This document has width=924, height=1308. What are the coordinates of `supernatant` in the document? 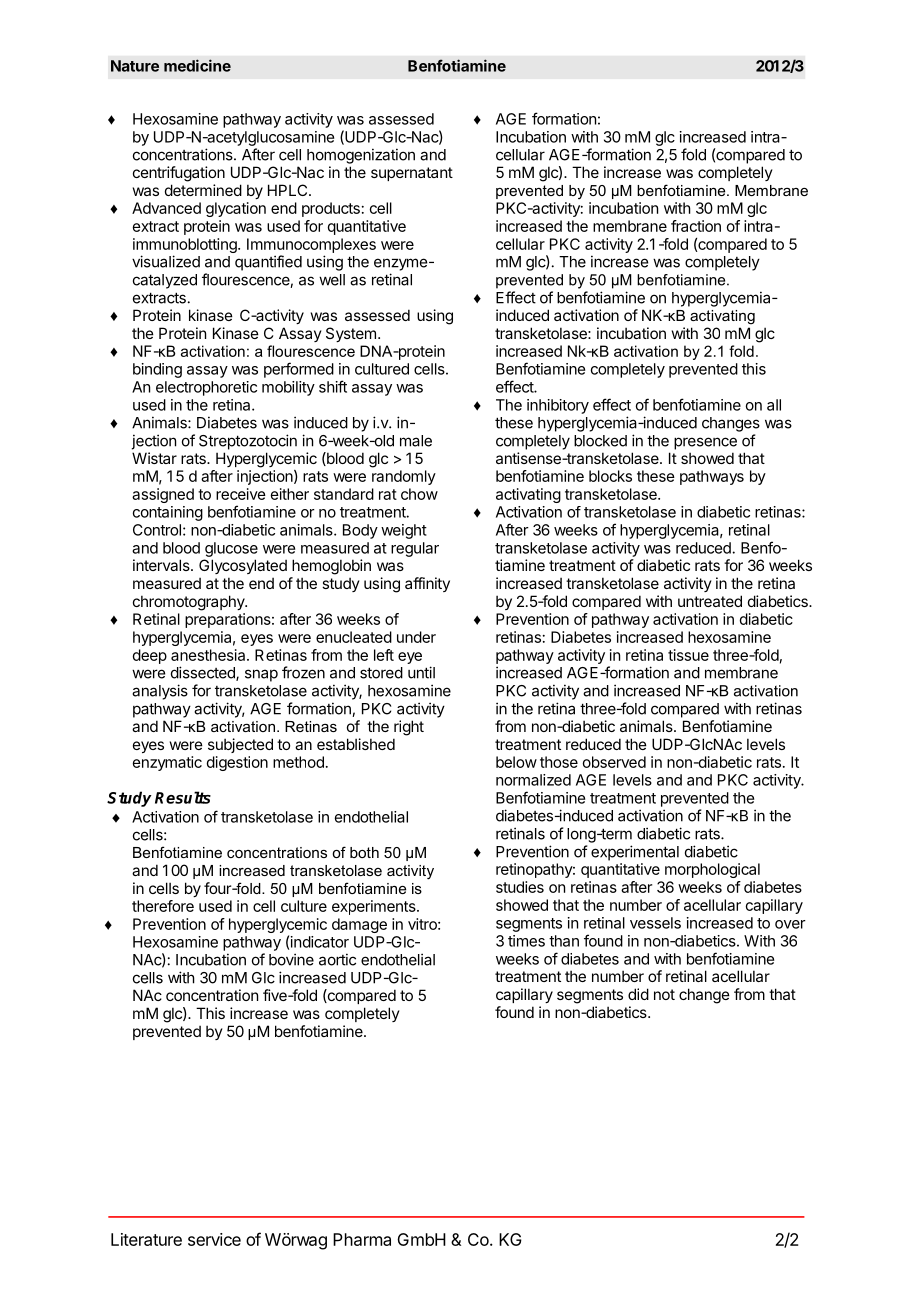 It's located at (412, 174).
